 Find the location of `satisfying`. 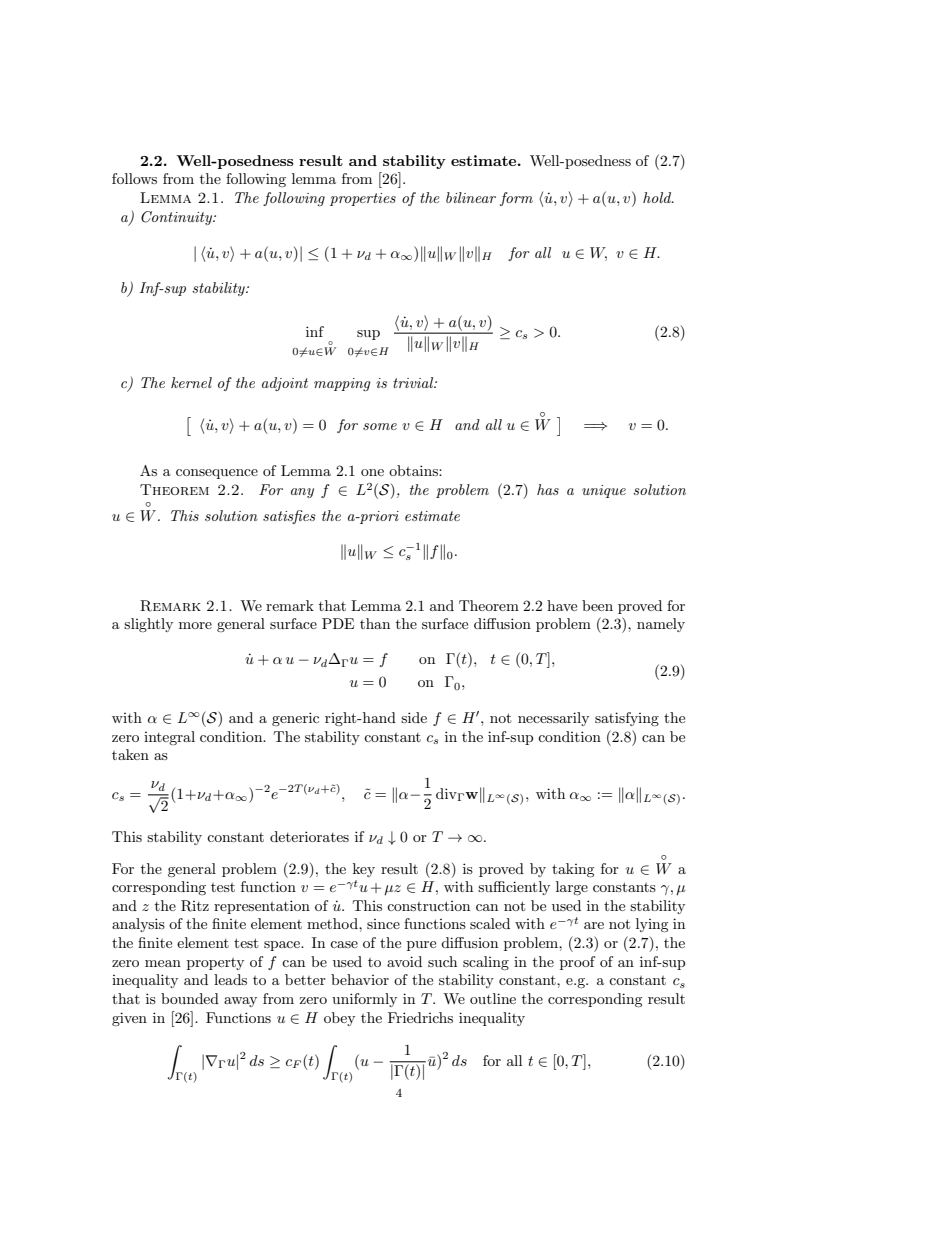

satisfying is located at coordinates (627, 719).
